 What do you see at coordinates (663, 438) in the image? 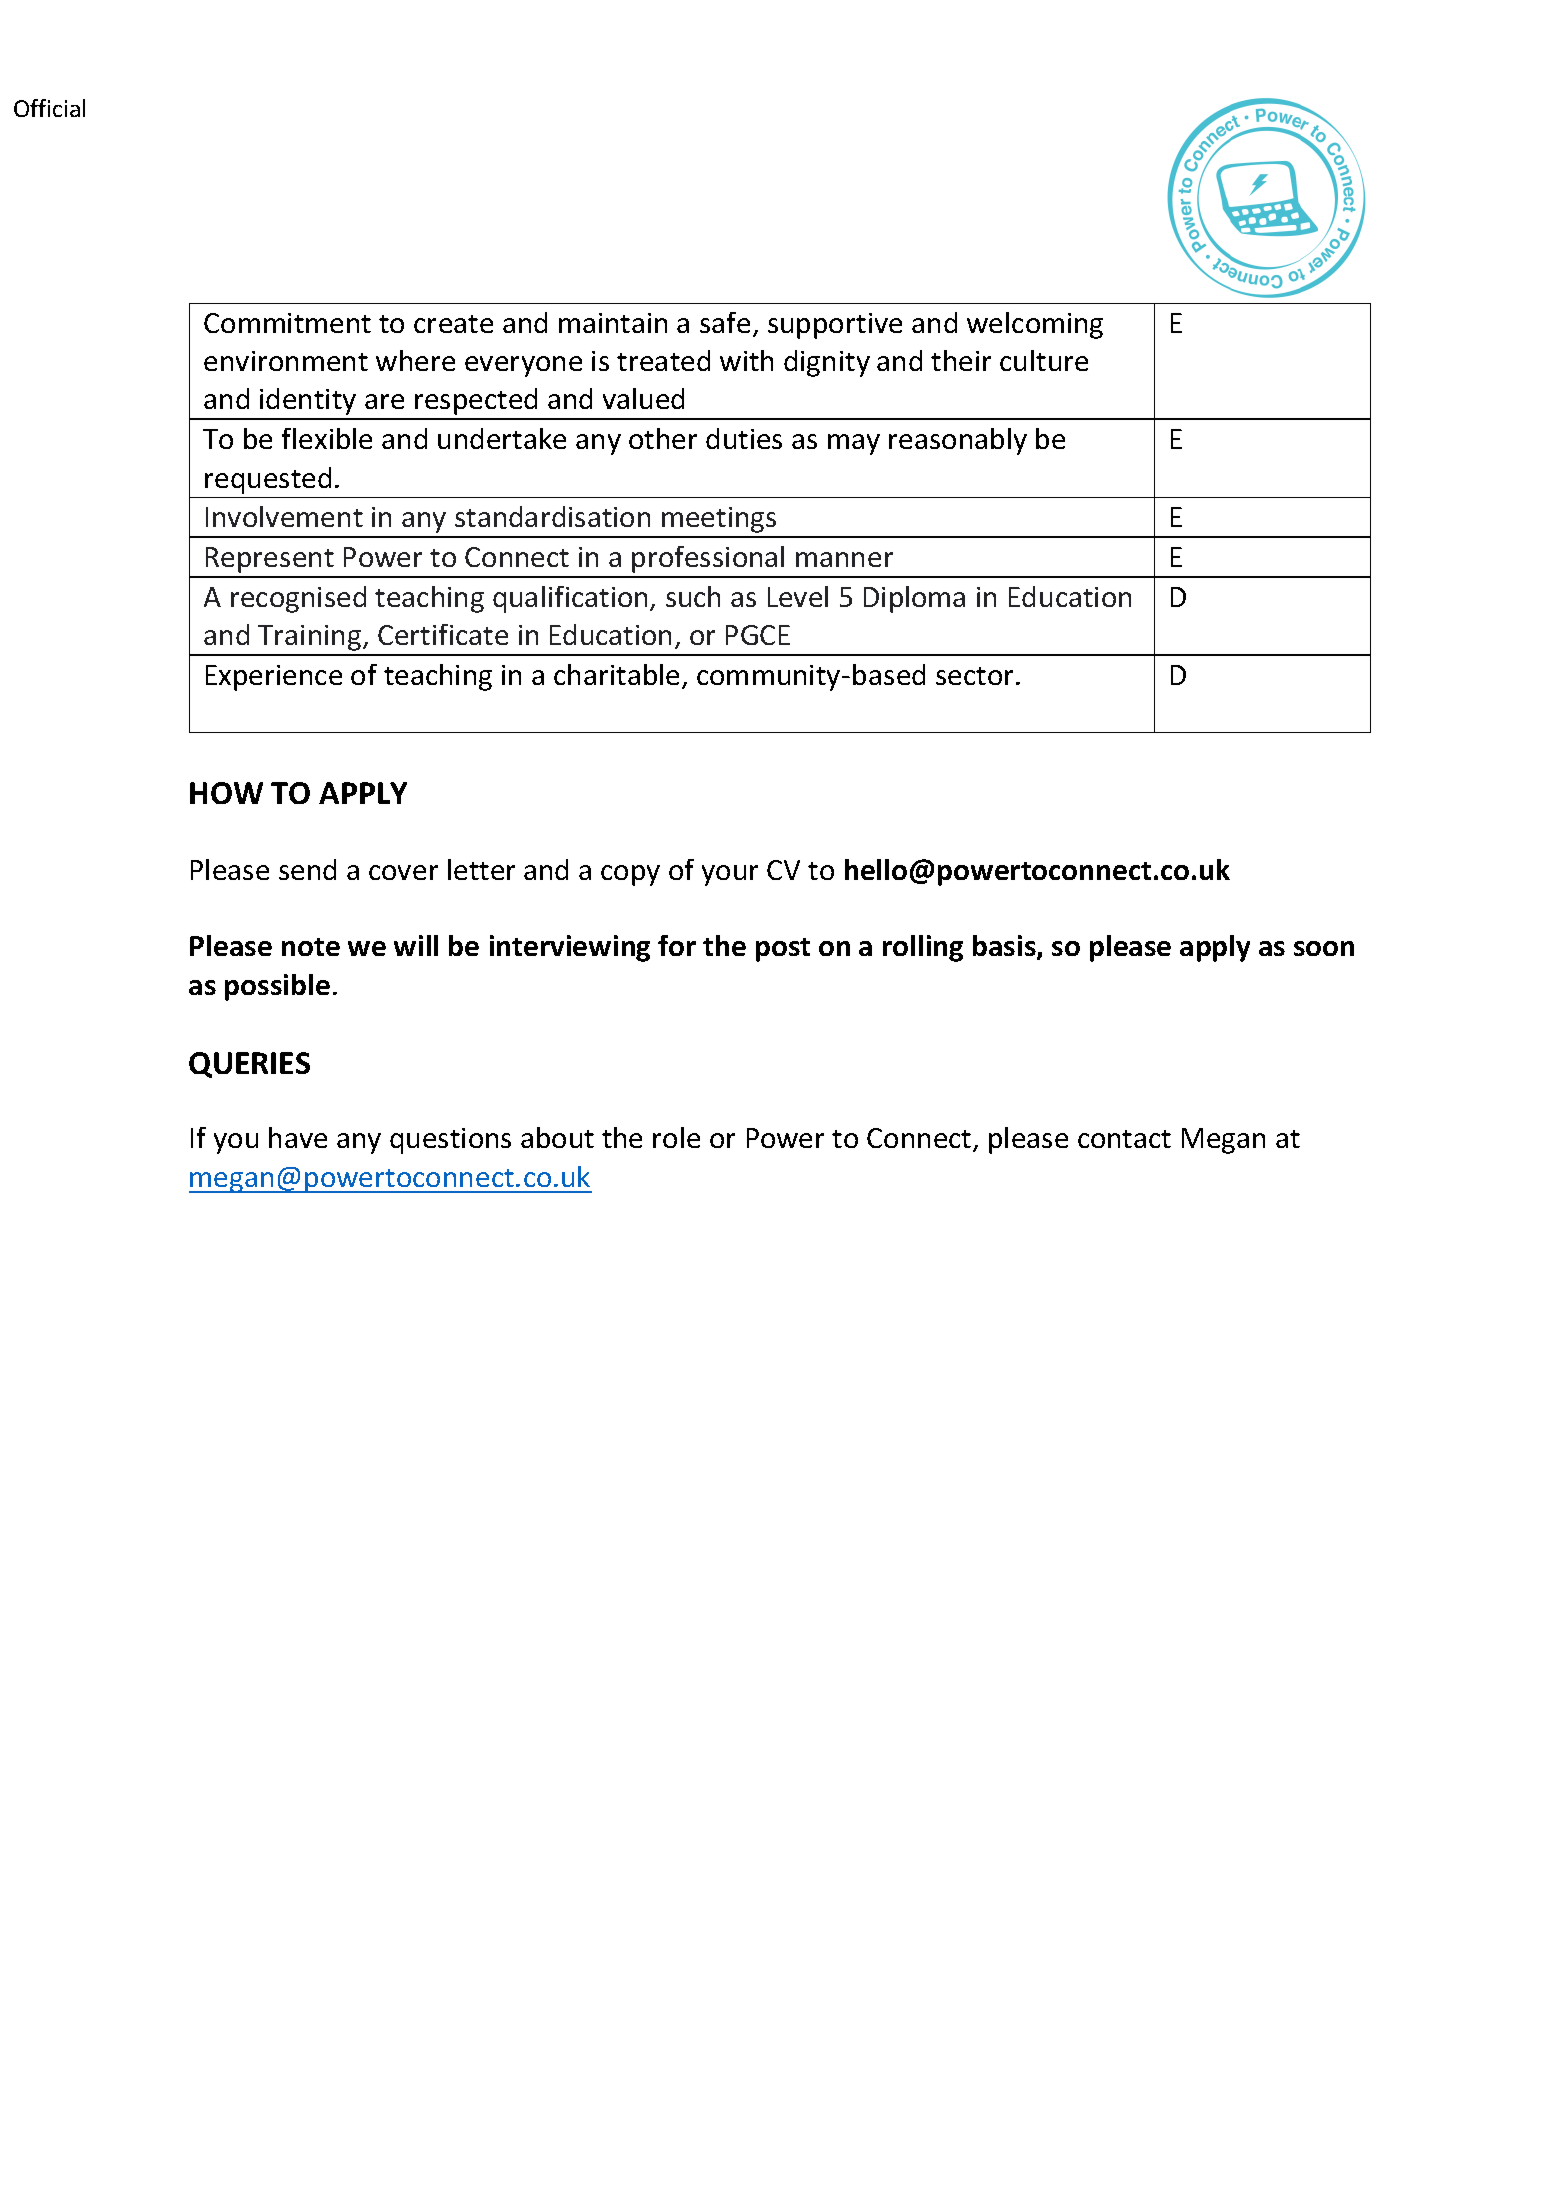
I see `other` at bounding box center [663, 438].
